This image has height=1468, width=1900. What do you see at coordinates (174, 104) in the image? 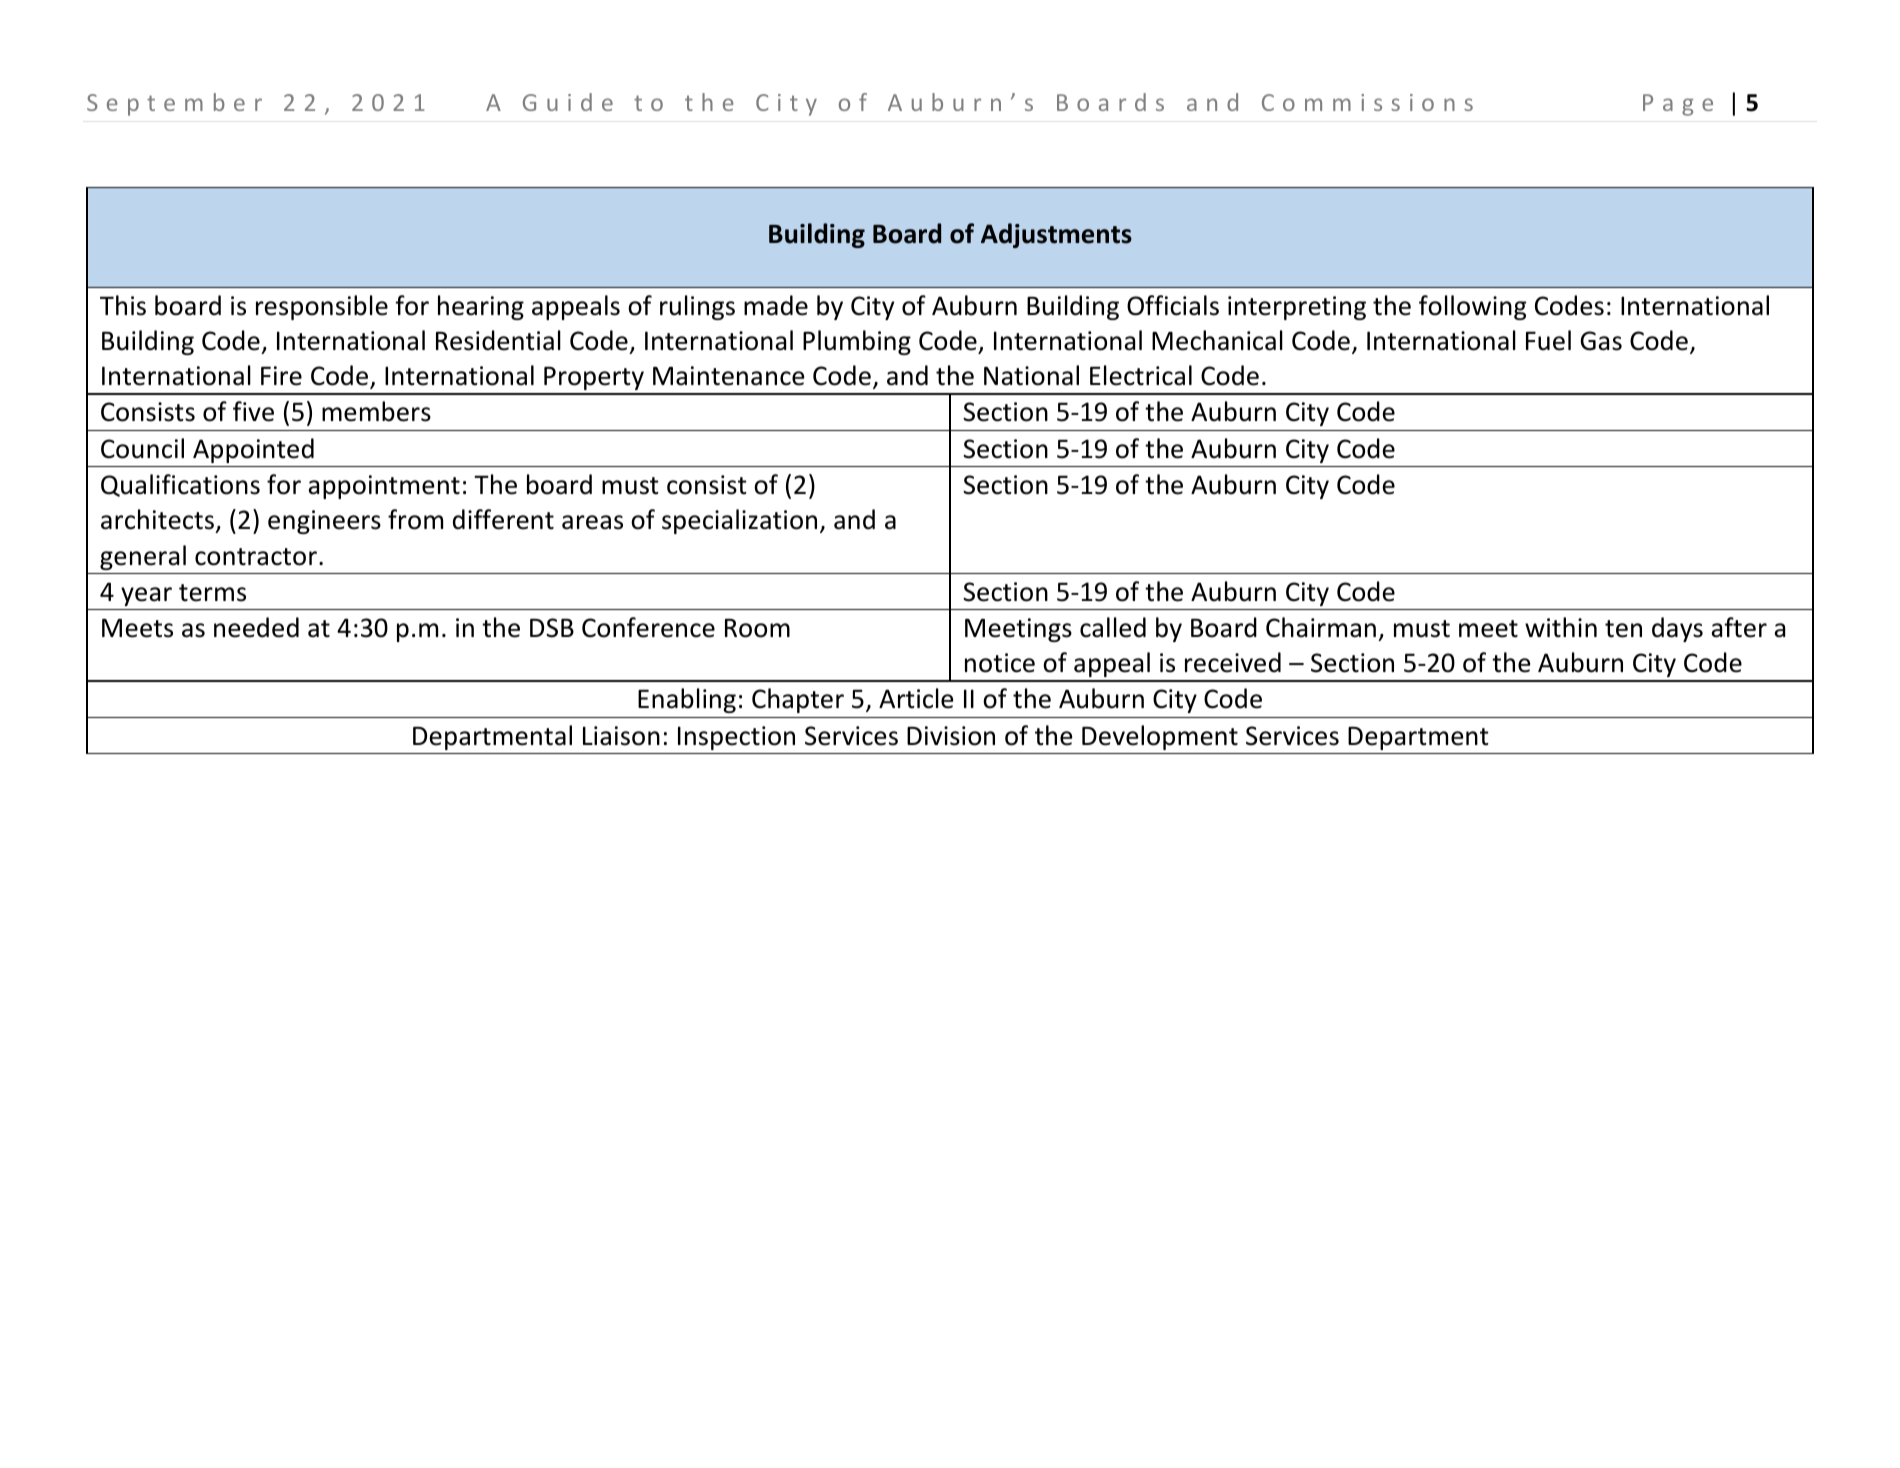
I see `September` at bounding box center [174, 104].
